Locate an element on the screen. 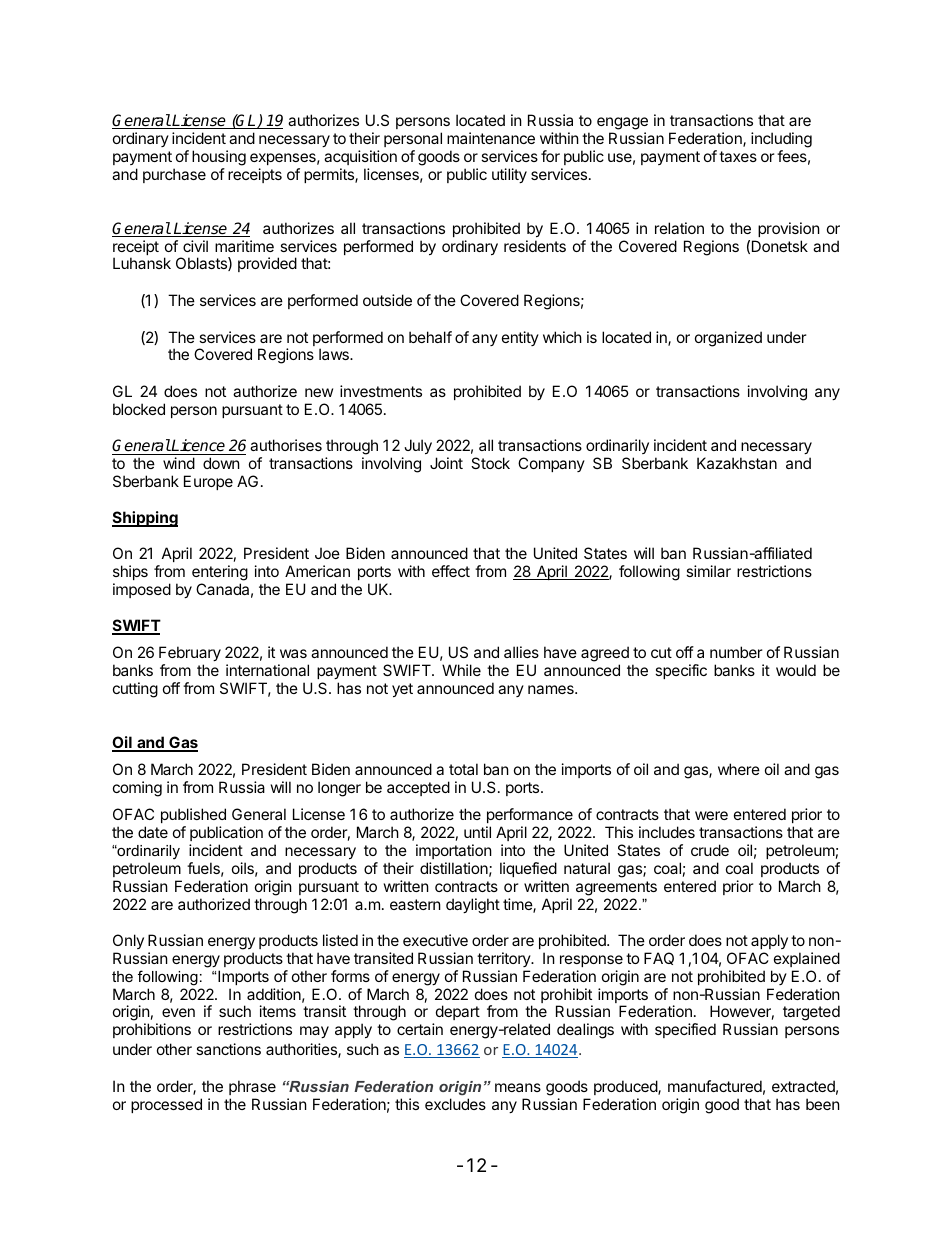  effect is located at coordinates (451, 571).
